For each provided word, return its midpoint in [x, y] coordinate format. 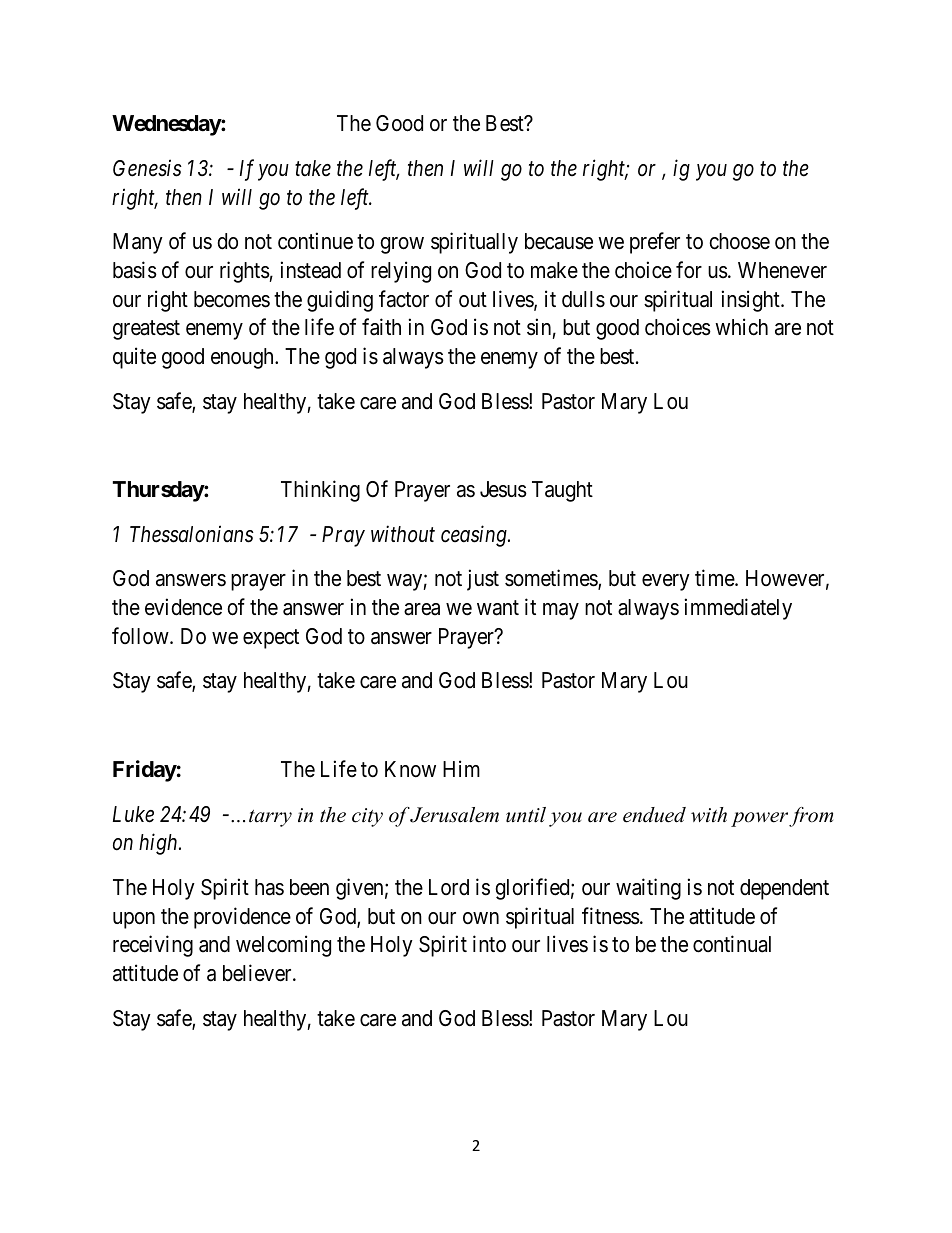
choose [739, 241]
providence [242, 918]
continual [732, 944]
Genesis [147, 168]
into [489, 944]
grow [402, 245]
